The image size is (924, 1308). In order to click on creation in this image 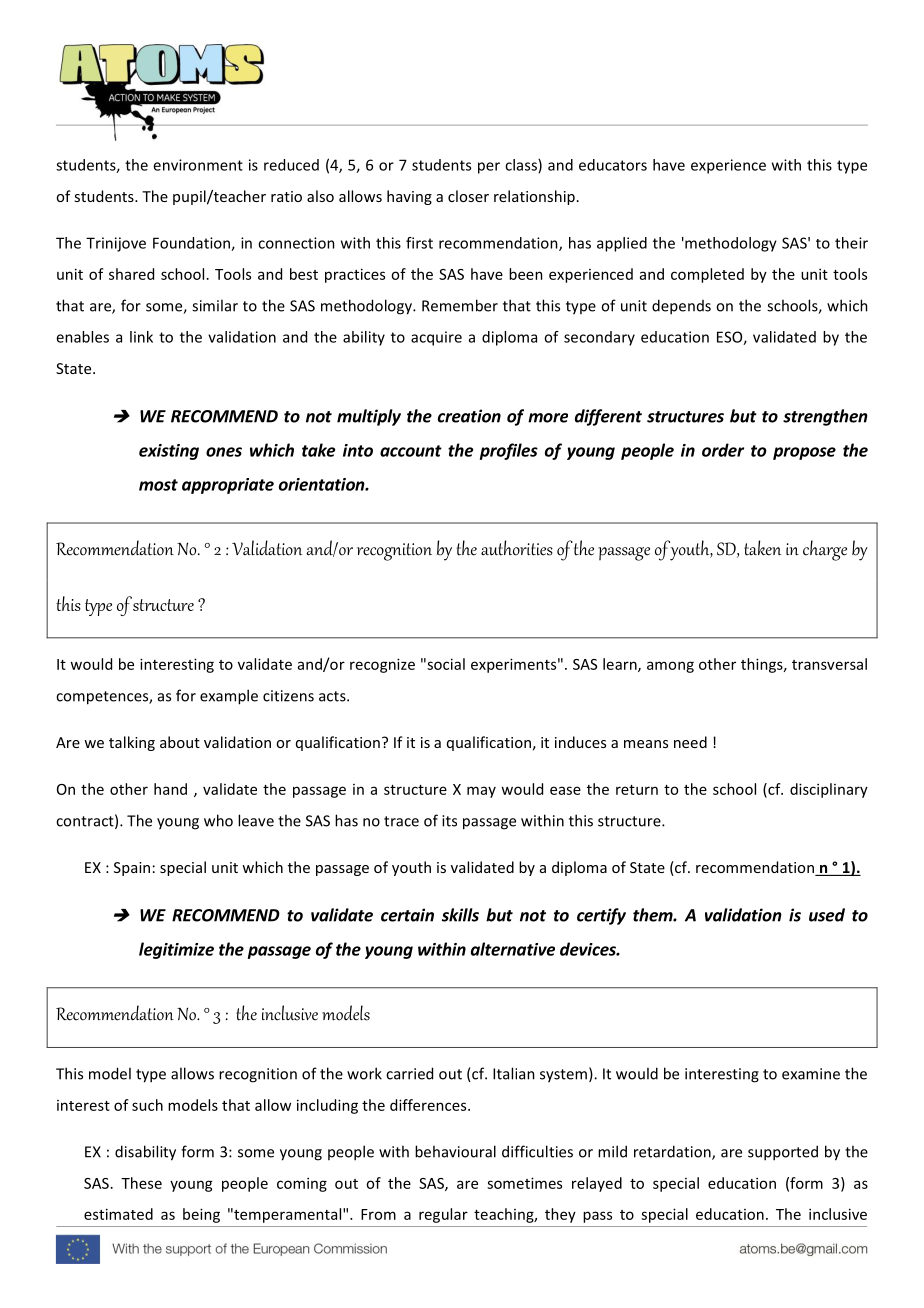, I will do `click(469, 416)`.
